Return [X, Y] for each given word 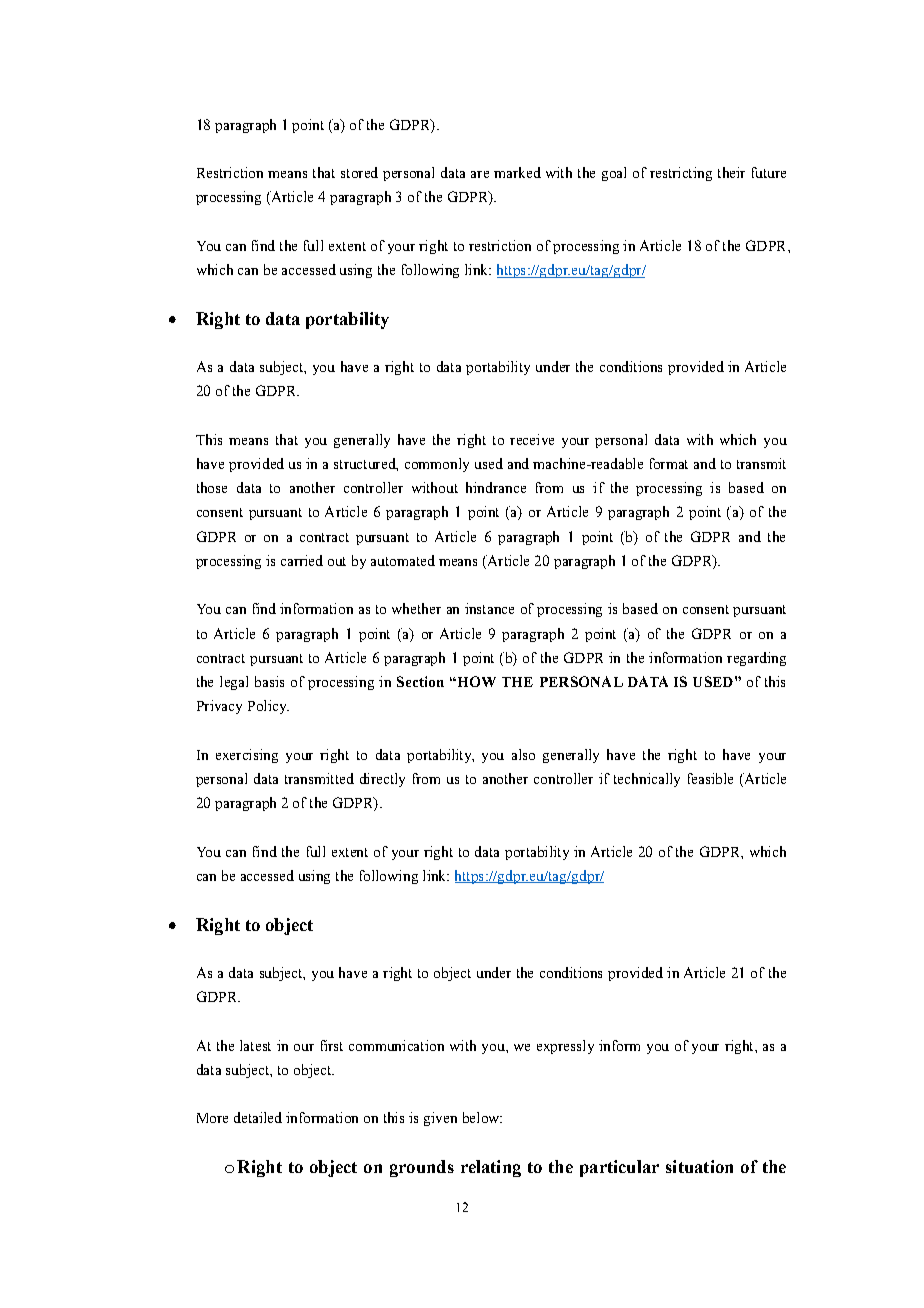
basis [269, 681]
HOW [475, 681]
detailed [258, 1117]
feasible [710, 778]
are [480, 174]
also [523, 754]
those [212, 487]
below [482, 1117]
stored [359, 172]
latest [255, 1045]
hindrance [496, 487]
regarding [756, 659]
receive [532, 439]
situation [699, 1166]
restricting [681, 174]
